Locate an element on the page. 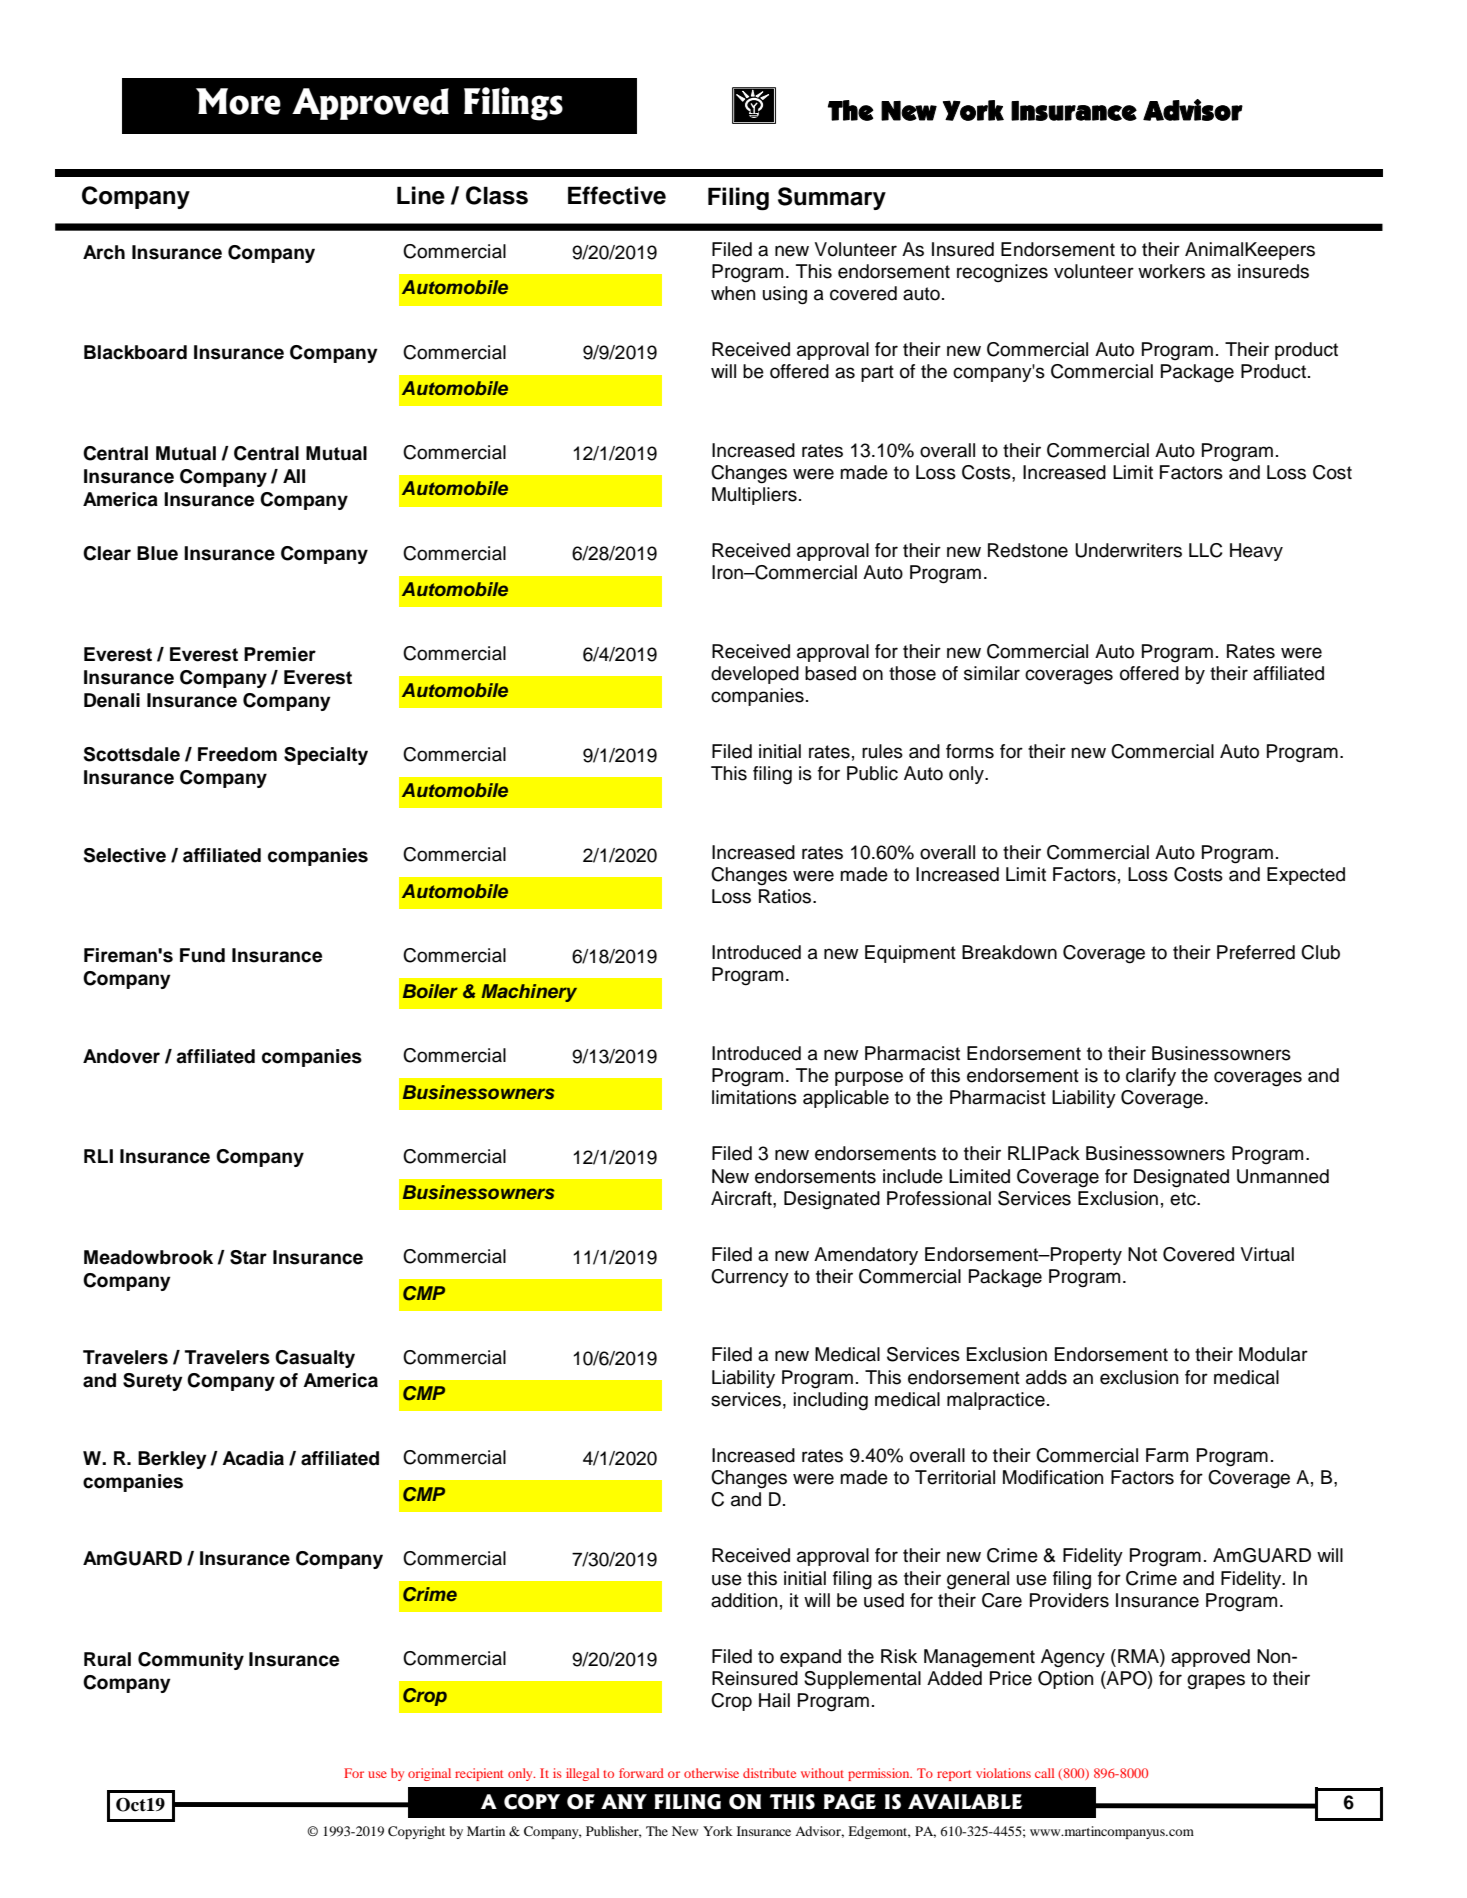 Image resolution: width=1467 pixels, height=1898 pixels. Community is located at coordinates (191, 1661).
